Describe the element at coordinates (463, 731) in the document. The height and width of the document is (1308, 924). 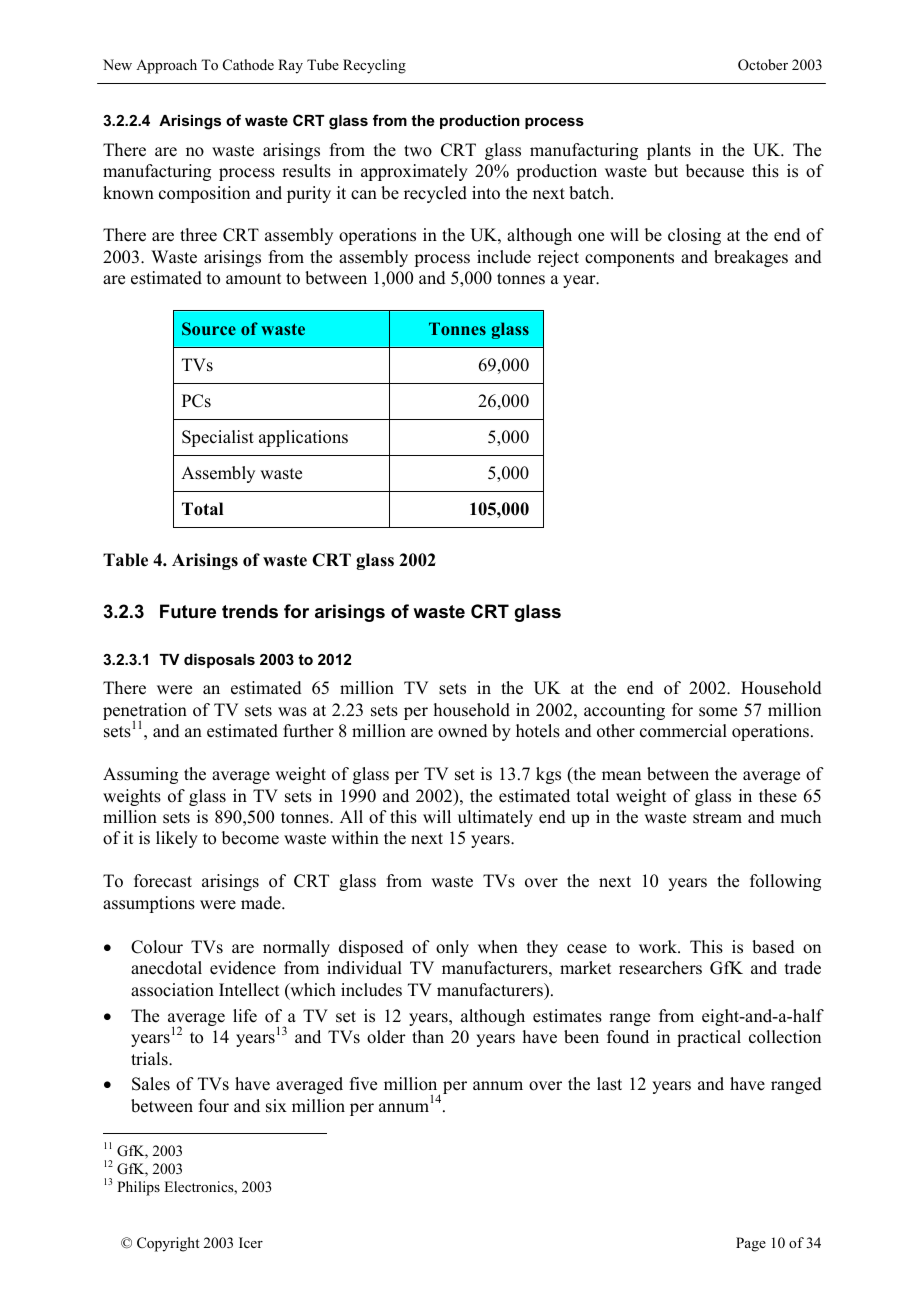
I see `owned` at that location.
